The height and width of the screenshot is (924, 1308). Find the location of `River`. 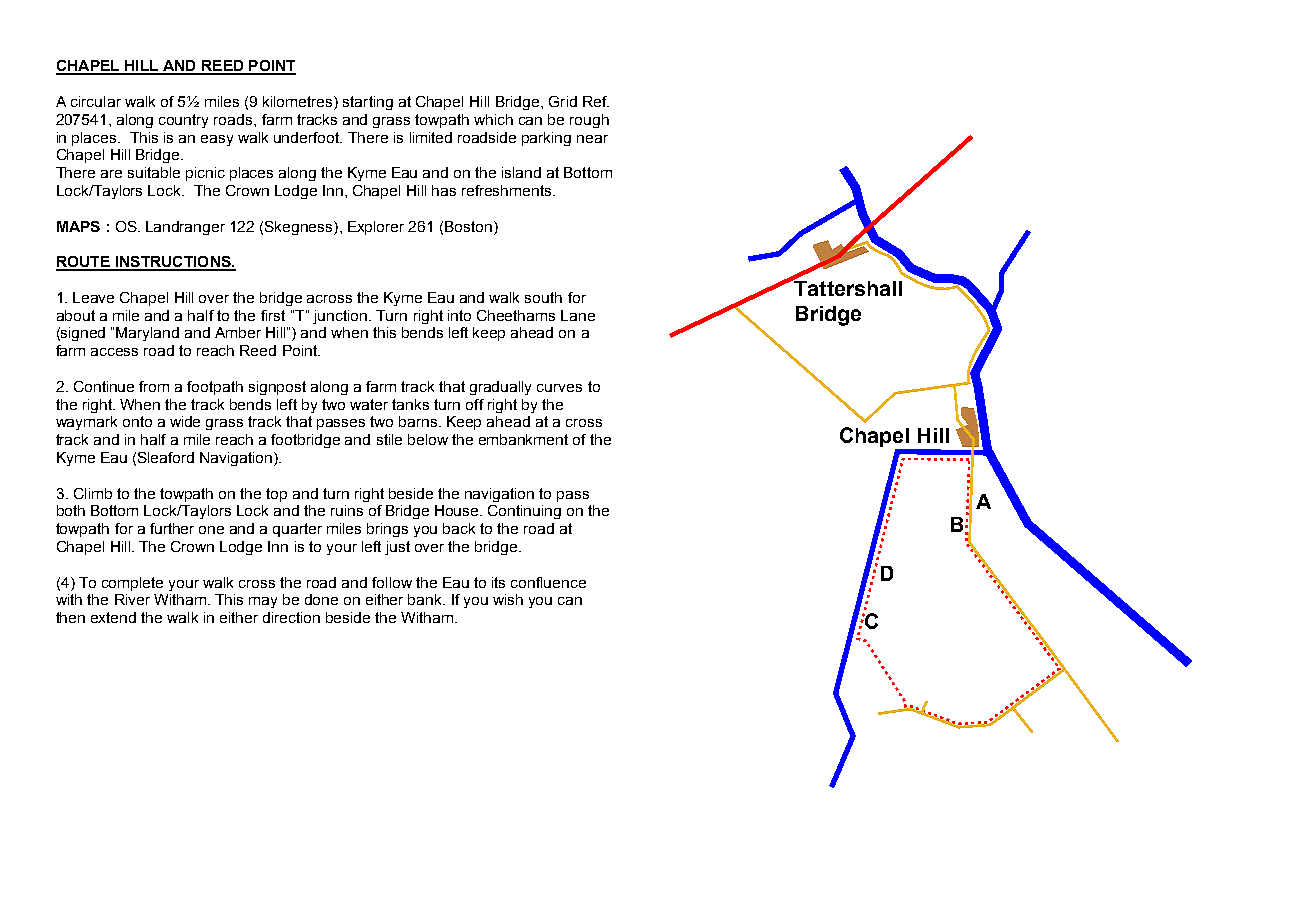

River is located at coordinates (132, 599).
